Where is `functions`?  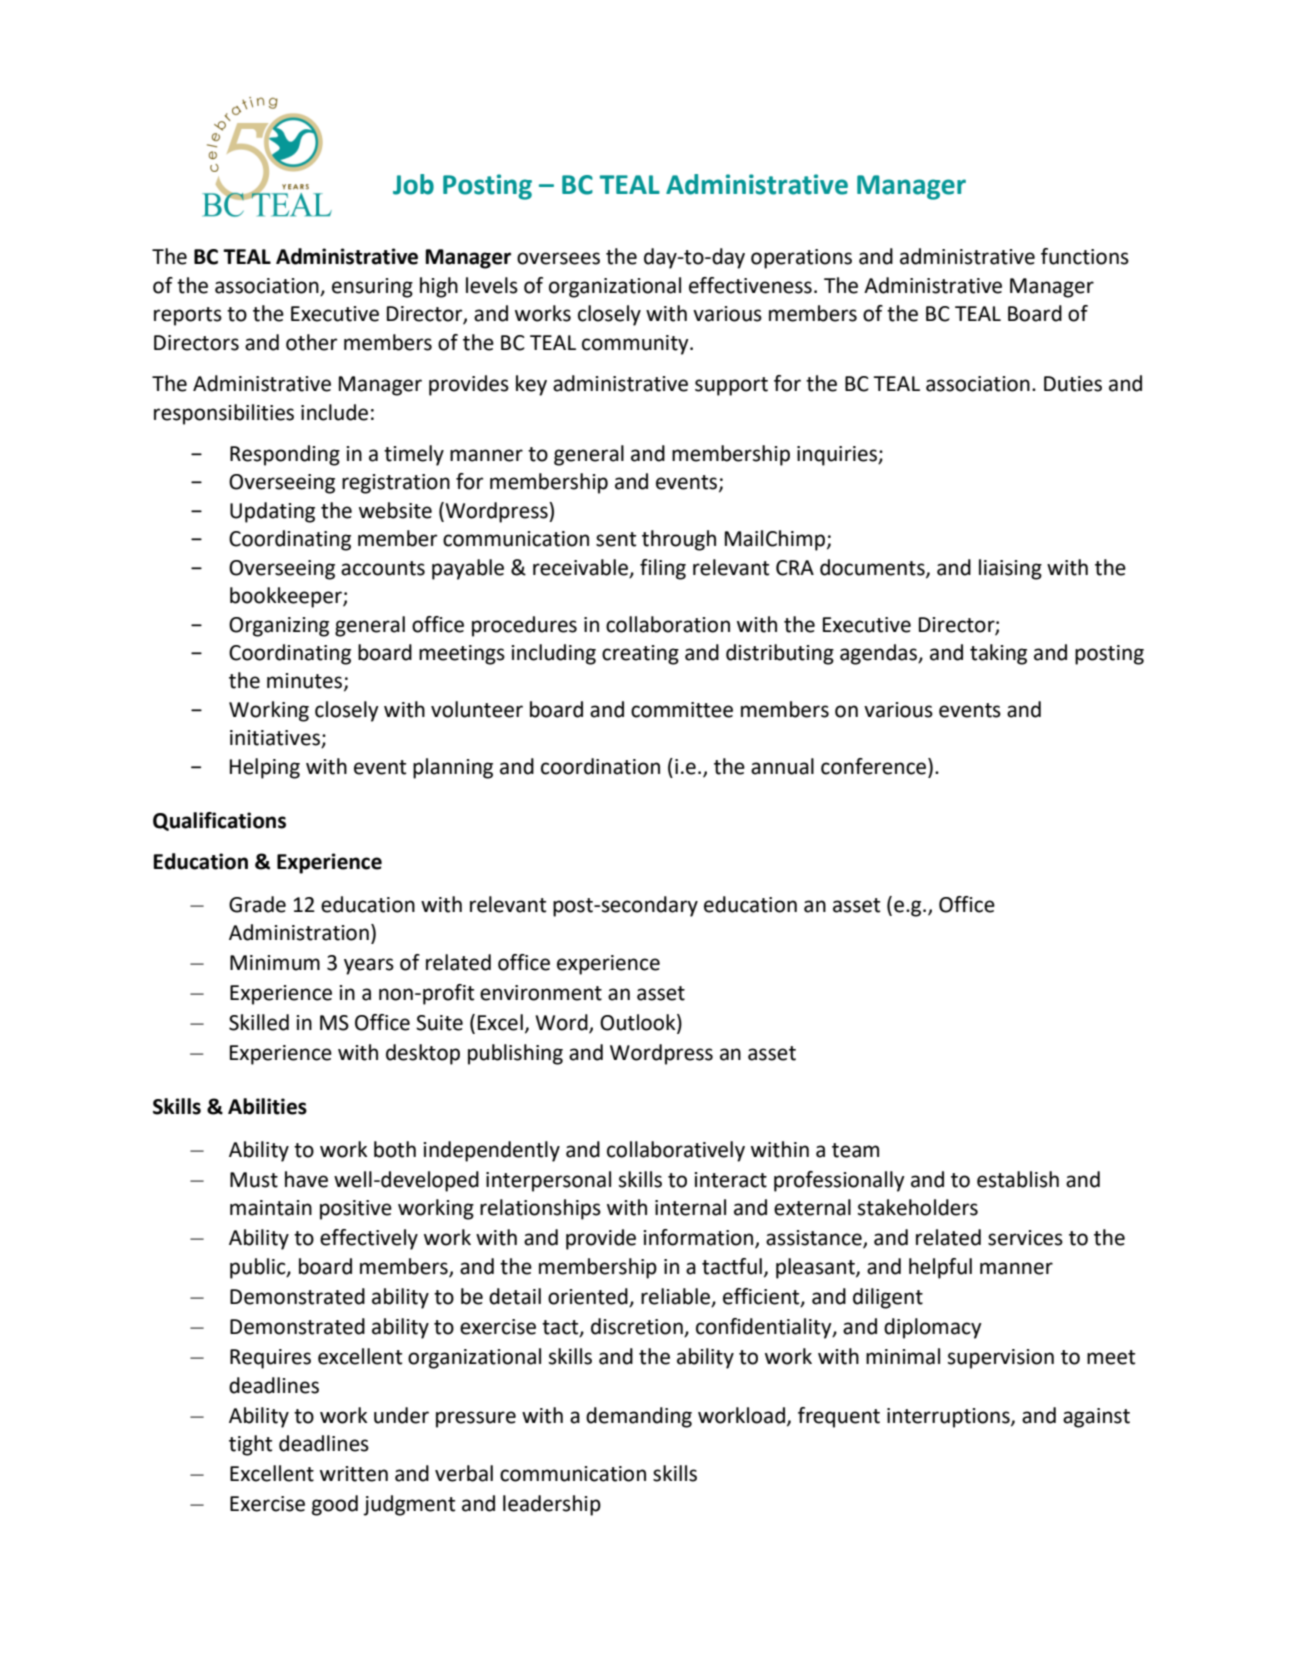
functions is located at coordinates (1085, 256).
